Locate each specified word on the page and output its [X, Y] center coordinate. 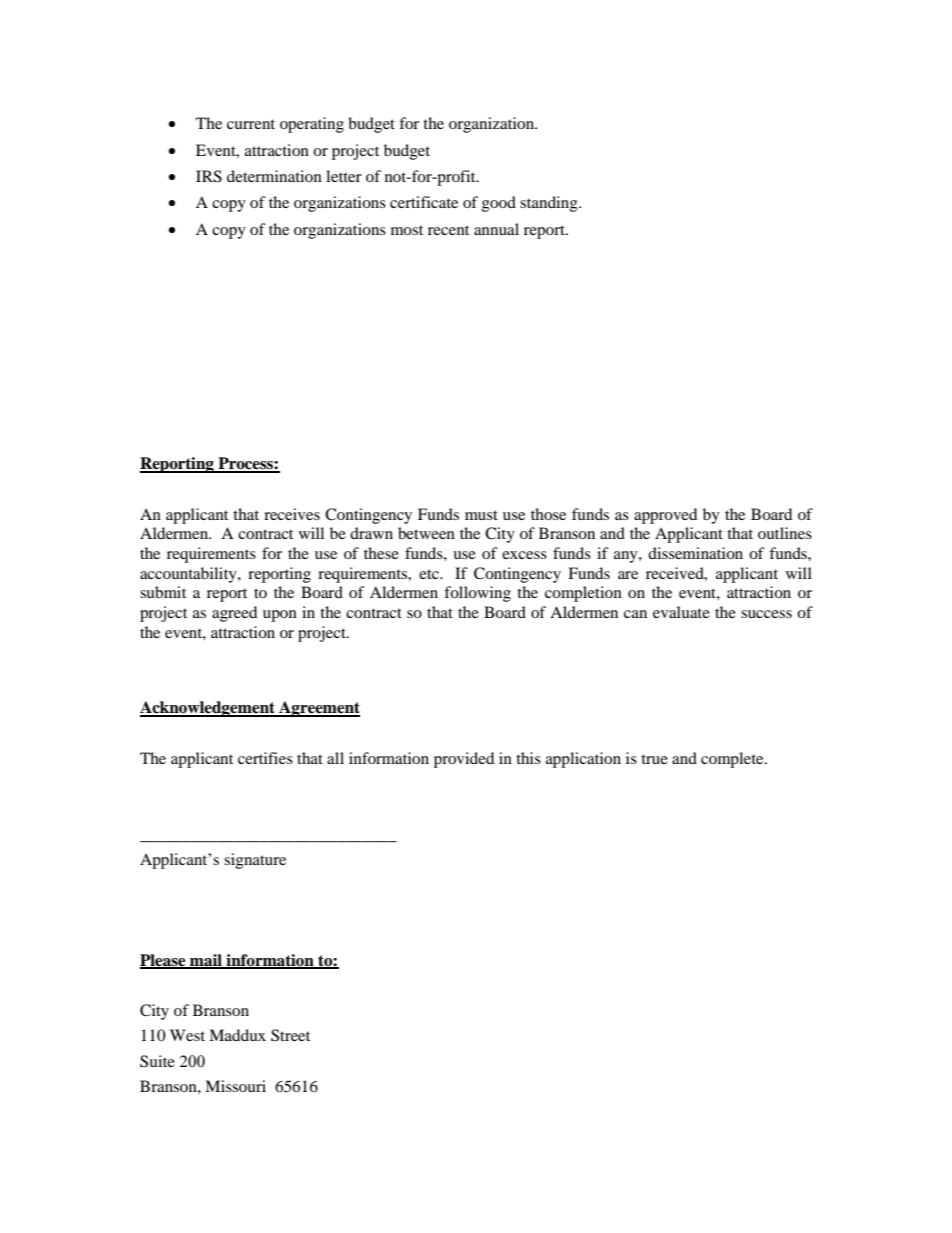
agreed [234, 614]
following [477, 594]
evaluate [681, 612]
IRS [209, 176]
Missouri [235, 1086]
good [499, 204]
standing [550, 204]
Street [290, 1035]
